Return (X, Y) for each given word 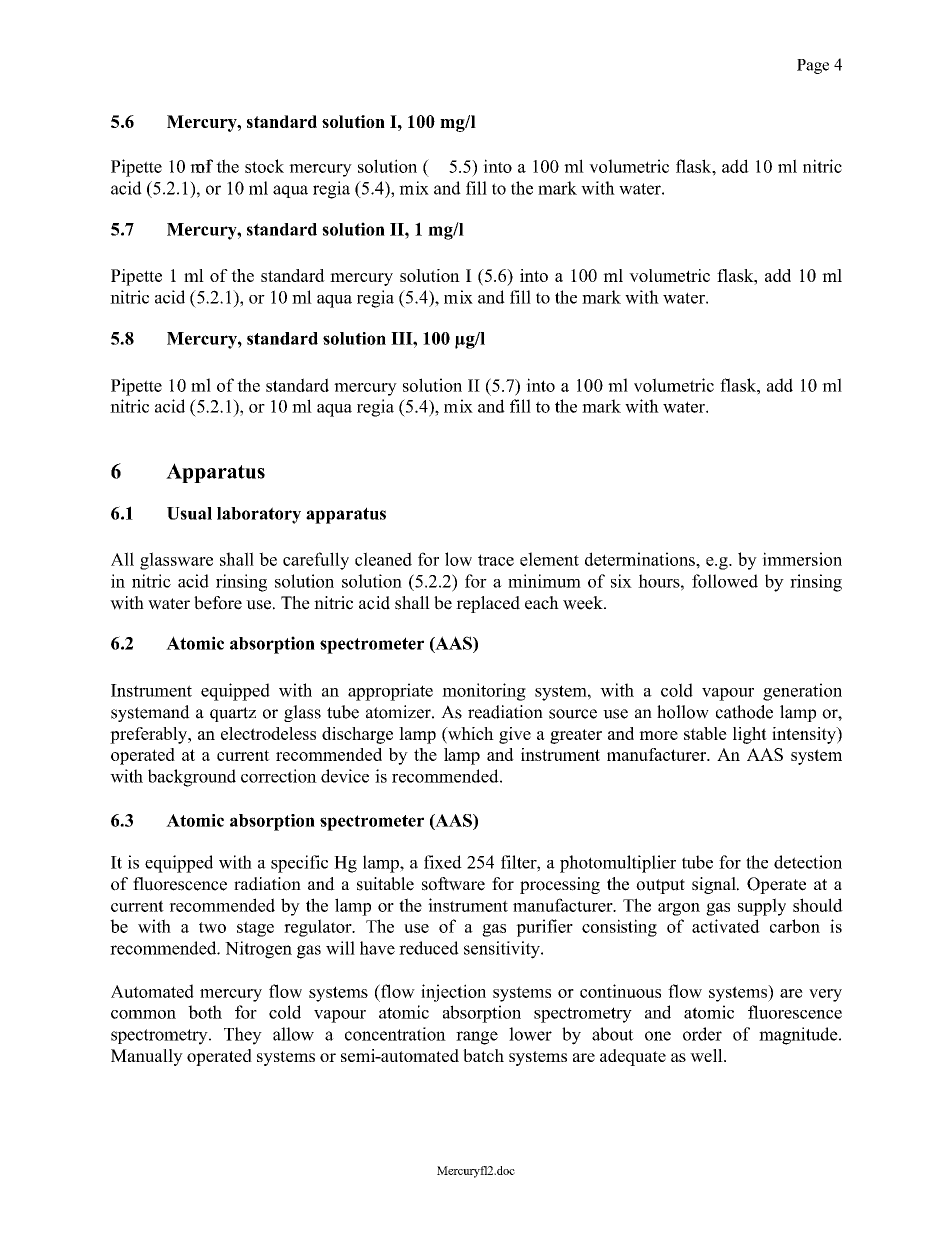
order (702, 1034)
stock (264, 166)
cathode (744, 712)
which (470, 735)
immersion (802, 559)
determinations (641, 559)
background (192, 778)
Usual (189, 513)
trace (496, 560)
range (477, 1038)
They (243, 1036)
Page (813, 66)
